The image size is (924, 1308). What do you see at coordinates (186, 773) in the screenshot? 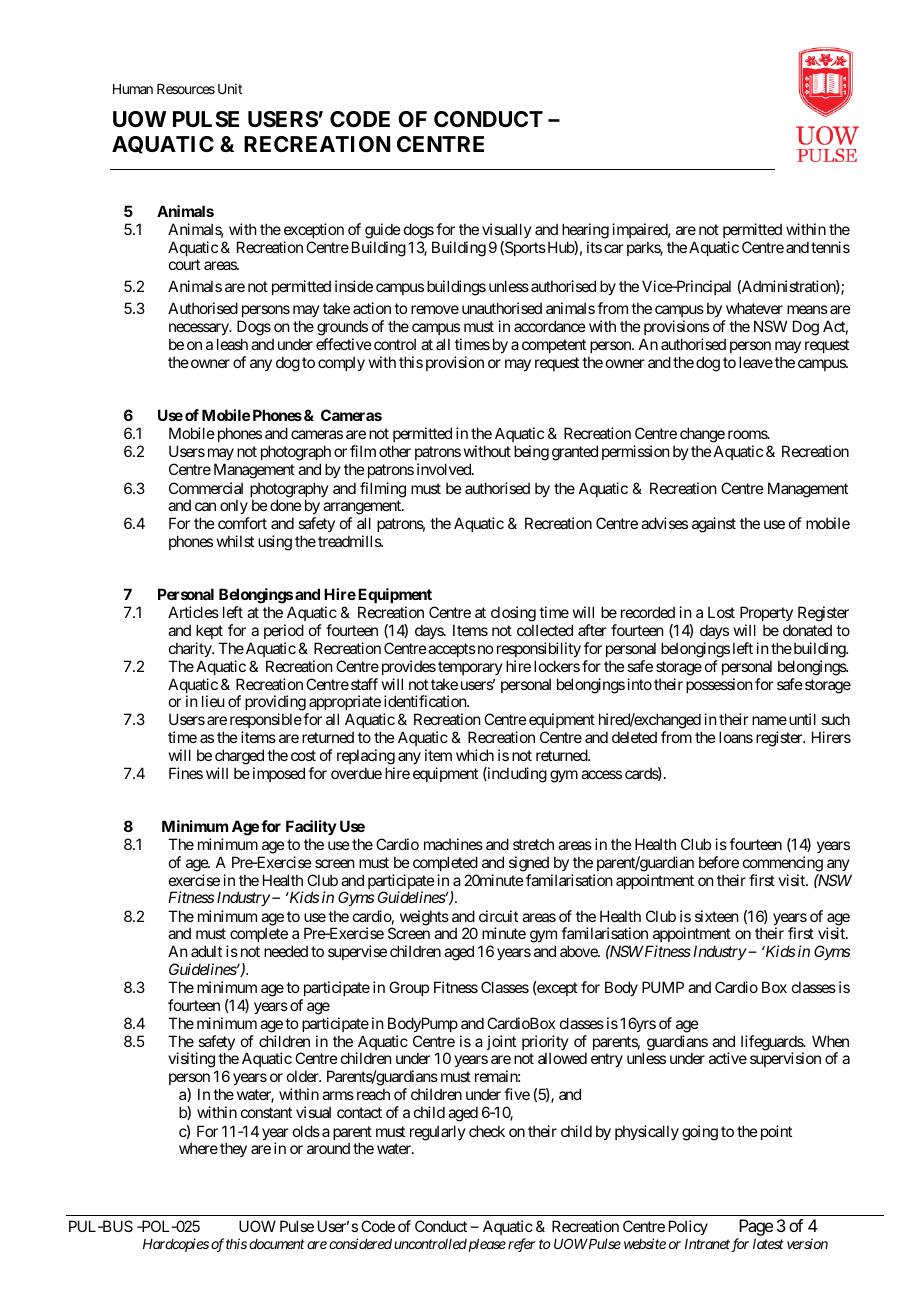
I see `Fines` at bounding box center [186, 773].
